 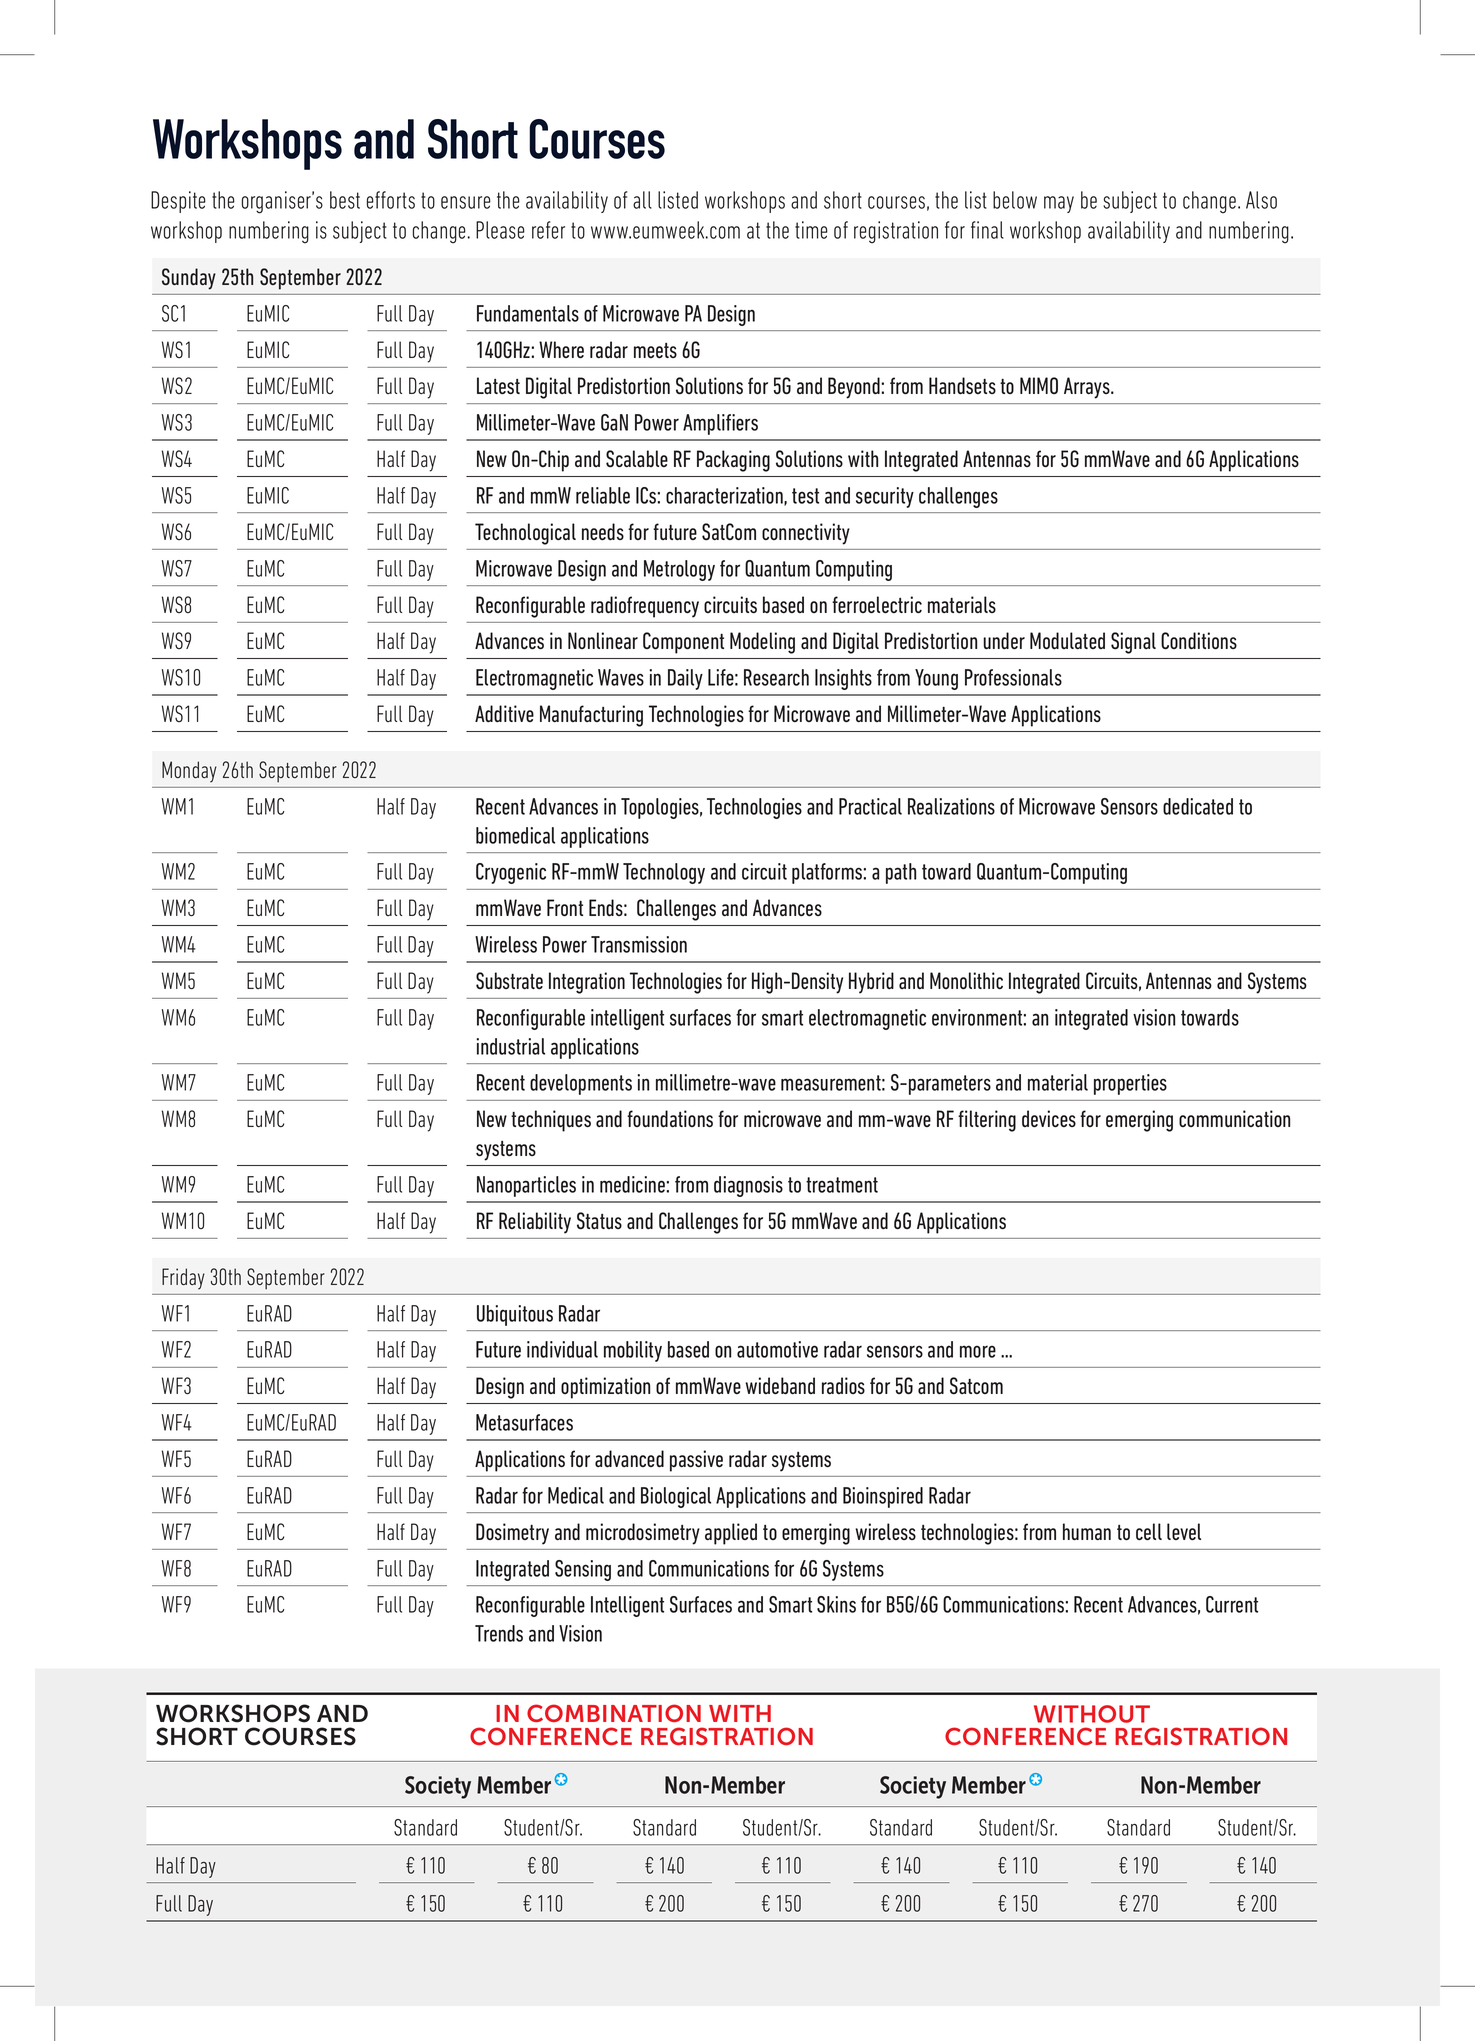 What do you see at coordinates (345, 200) in the image?
I see `best` at bounding box center [345, 200].
